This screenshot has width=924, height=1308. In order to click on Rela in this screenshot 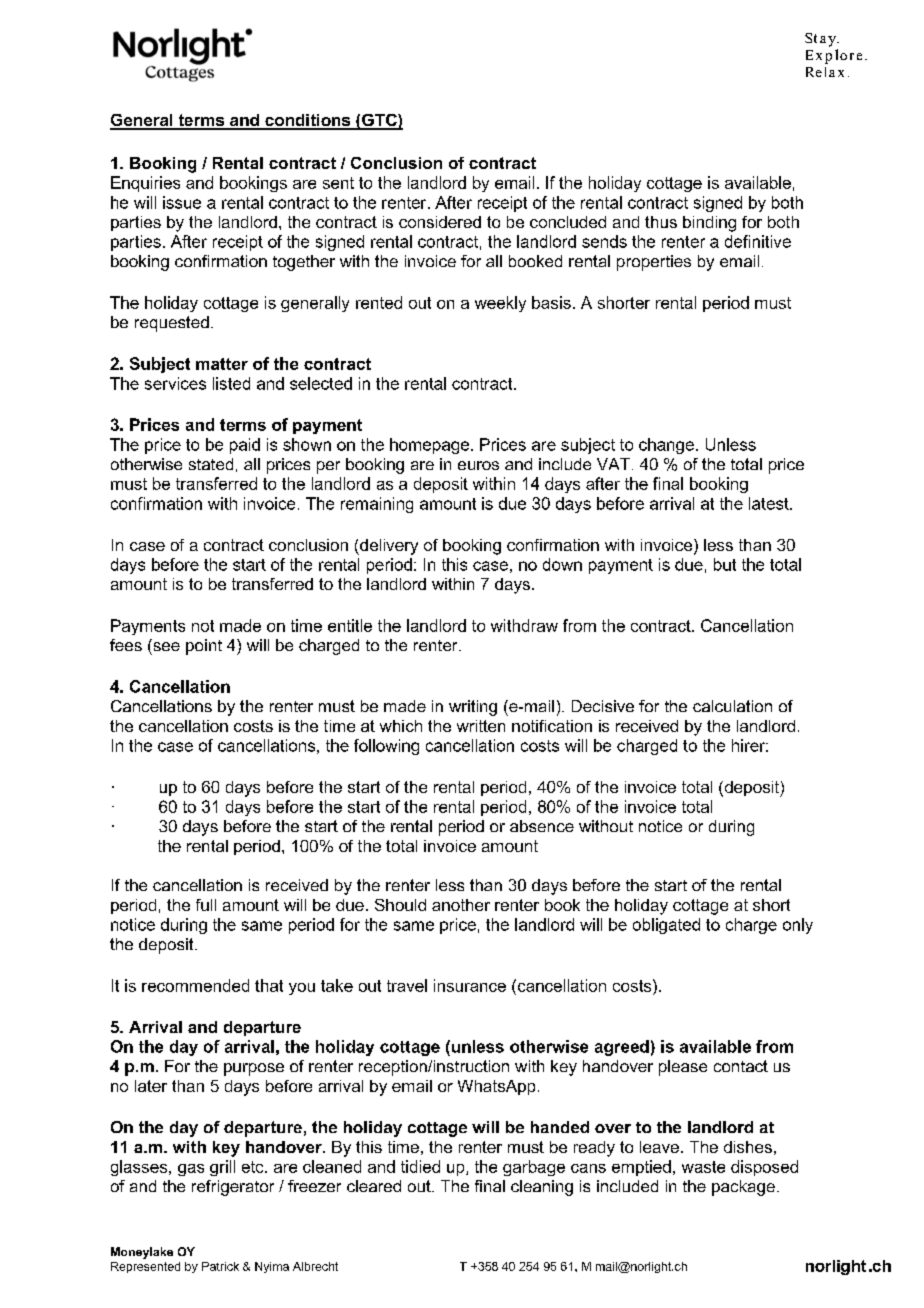, I will do `click(820, 72)`.
